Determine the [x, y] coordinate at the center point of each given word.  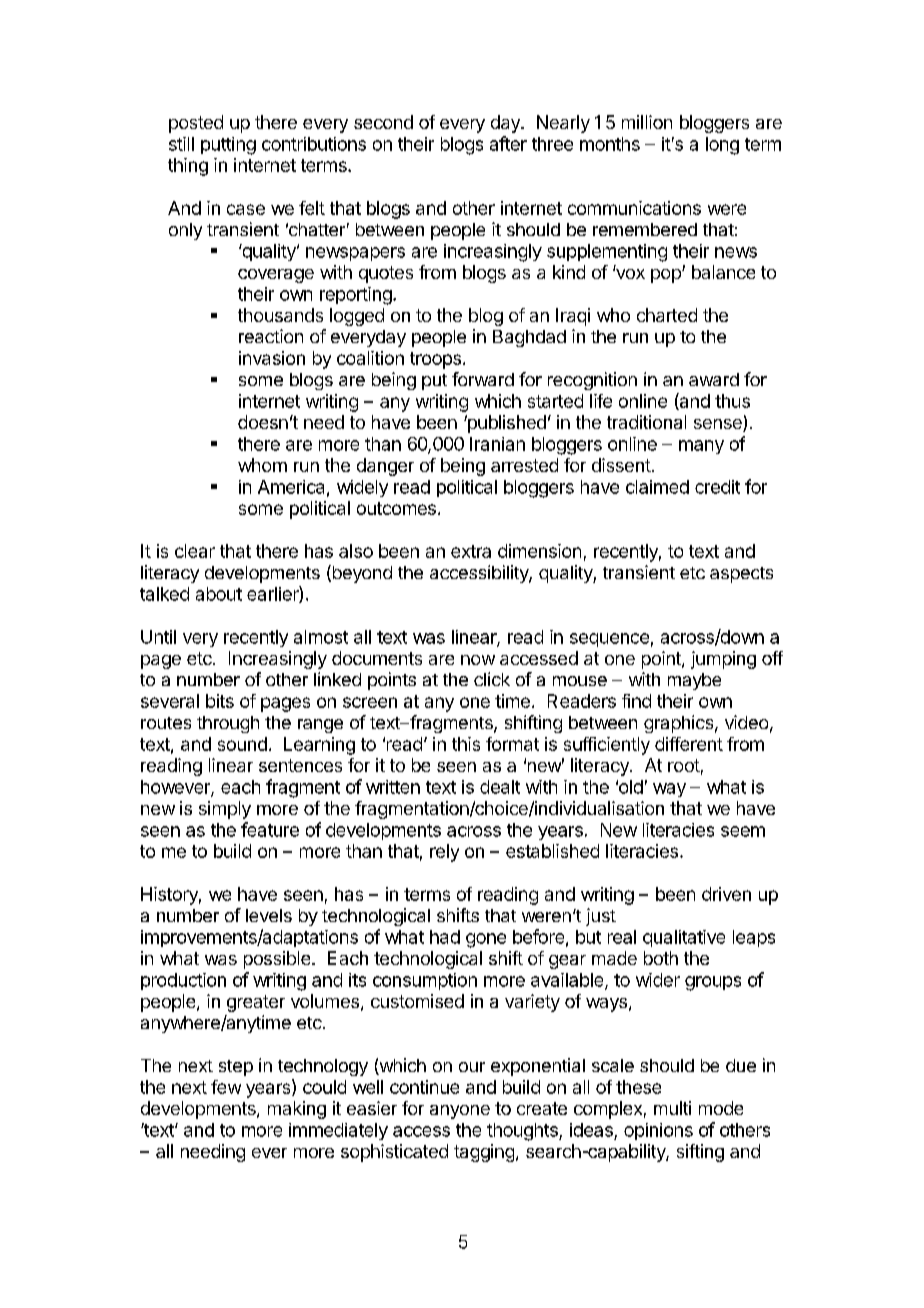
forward [483, 379]
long [722, 146]
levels [269, 915]
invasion [272, 358]
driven [726, 894]
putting [228, 146]
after [508, 143]
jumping [723, 660]
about [219, 594]
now [478, 660]
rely [444, 853]
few [226, 1087]
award [714, 379]
